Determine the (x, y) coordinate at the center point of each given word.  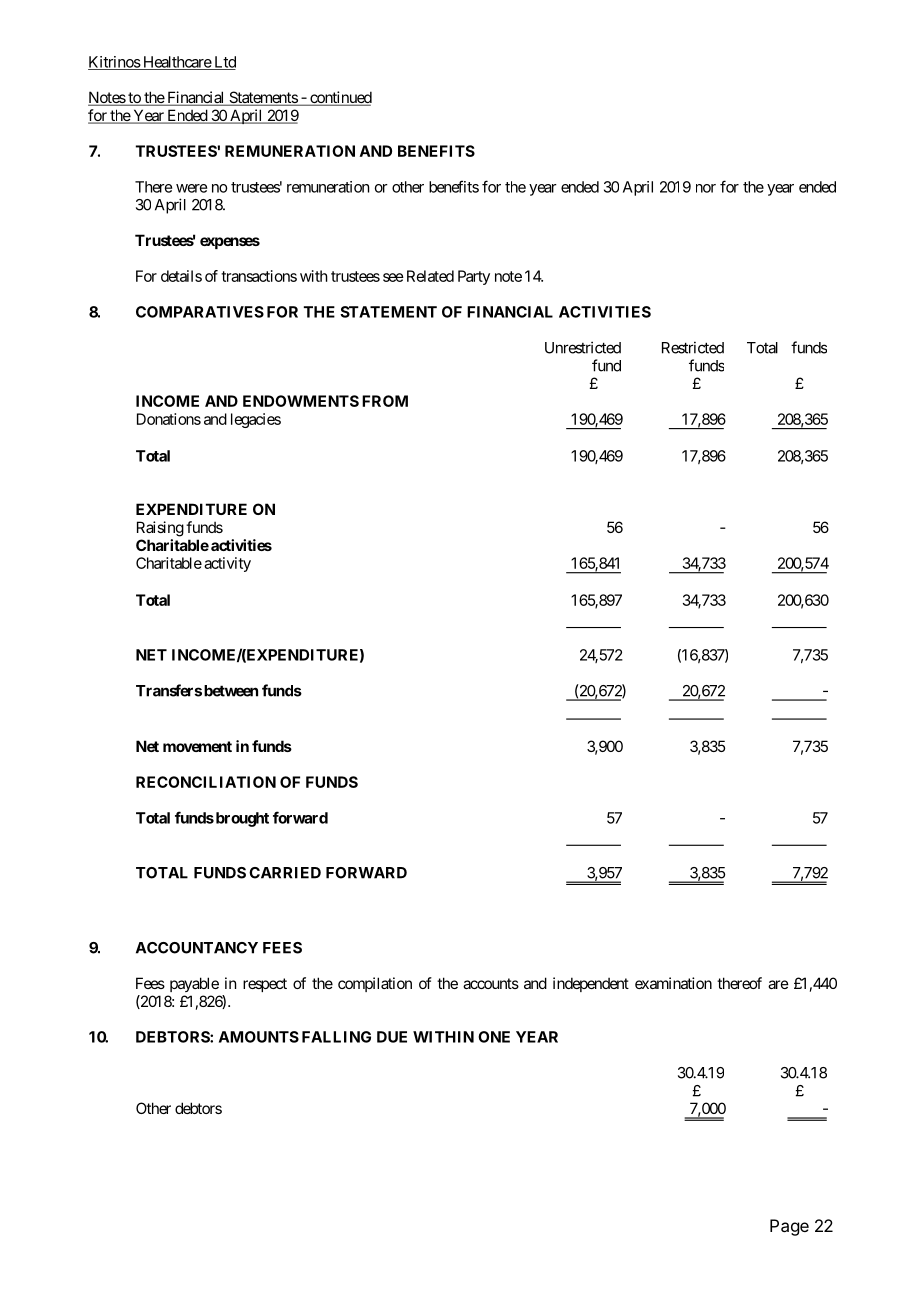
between (231, 691)
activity (227, 564)
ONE (494, 1037)
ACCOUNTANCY (197, 948)
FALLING (336, 1037)
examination (673, 983)
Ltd (224, 63)
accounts (491, 983)
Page (789, 1227)
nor (706, 188)
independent (591, 984)
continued (340, 98)
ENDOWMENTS (301, 401)
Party (474, 277)
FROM (385, 401)
